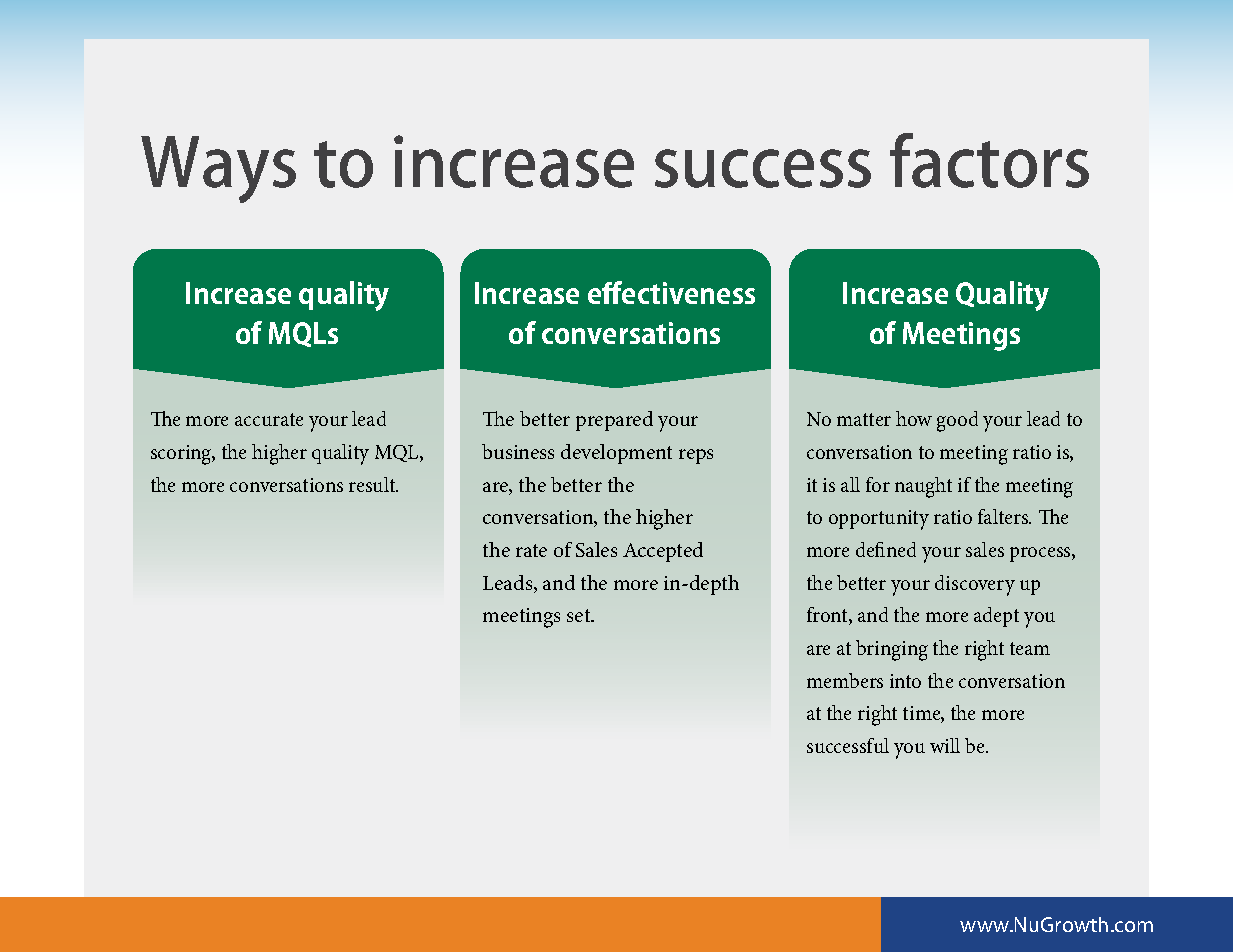 Image resolution: width=1233 pixels, height=952 pixels. Describe the element at coordinates (218, 169) in the screenshot. I see `Ways` at that location.
